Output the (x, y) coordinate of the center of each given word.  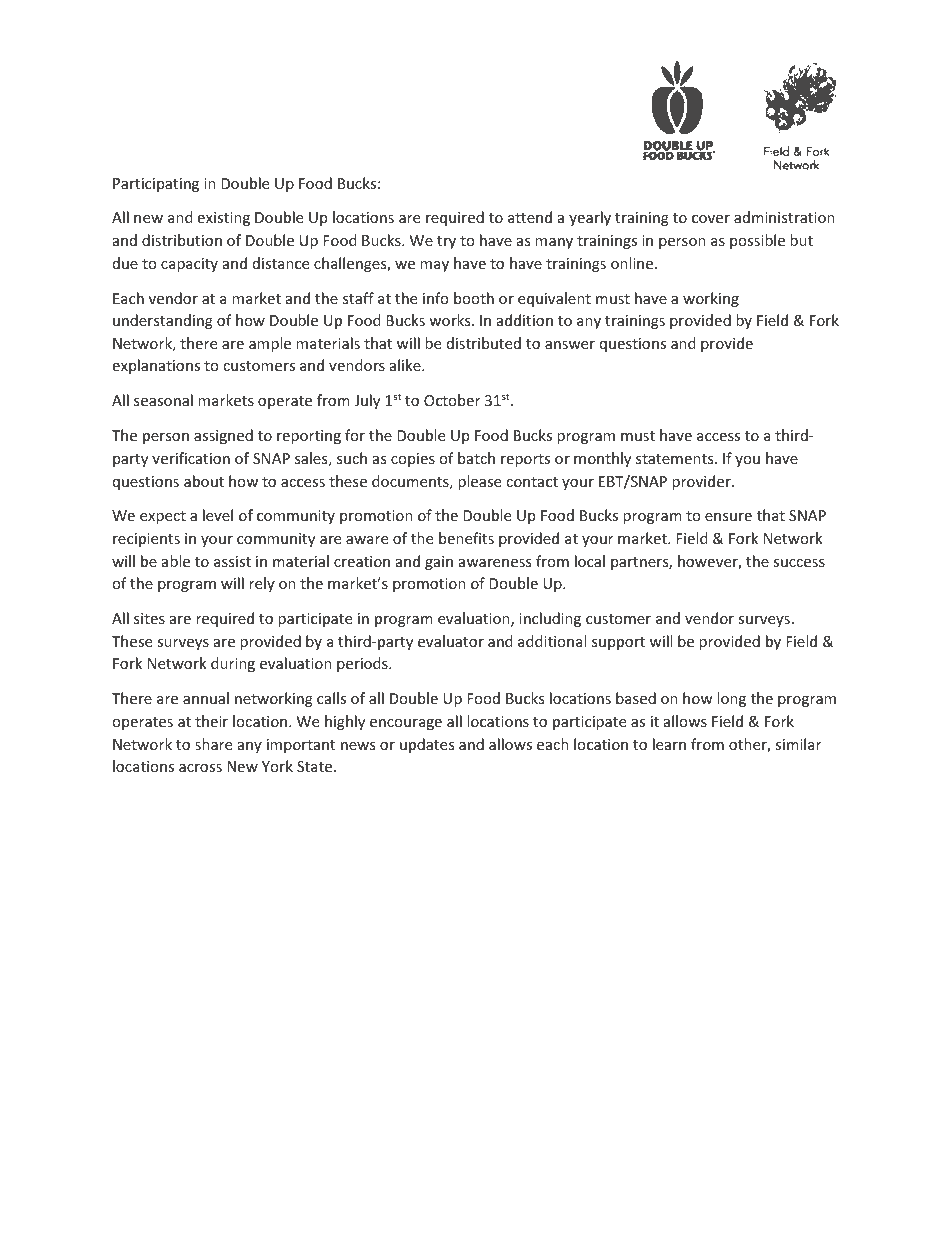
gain (439, 563)
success (799, 563)
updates (427, 745)
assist (232, 561)
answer (570, 345)
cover (711, 219)
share (213, 744)
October (452, 400)
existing (224, 219)
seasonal (163, 400)
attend (530, 217)
